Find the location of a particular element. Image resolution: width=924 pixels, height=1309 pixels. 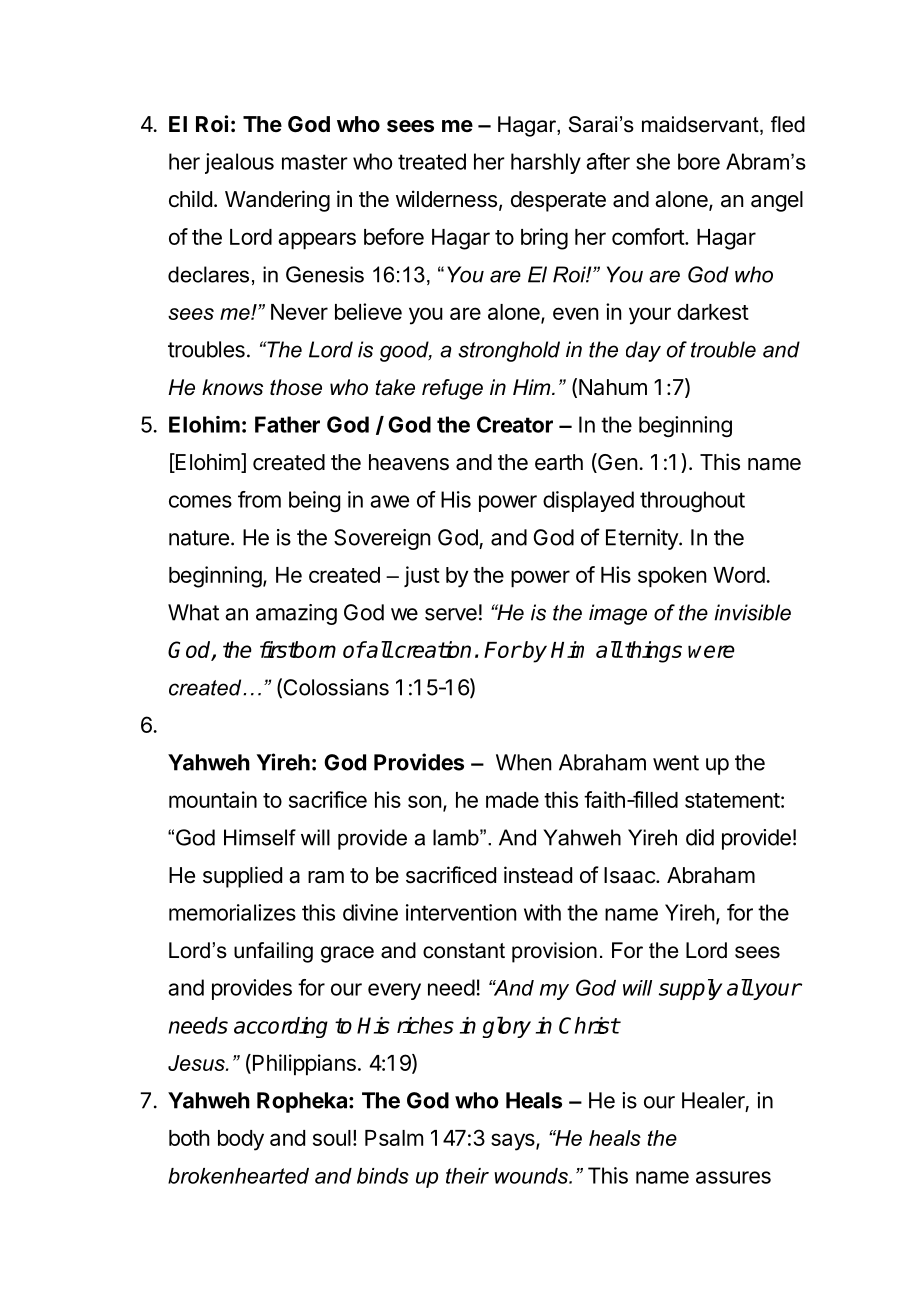

body is located at coordinates (241, 1140).
